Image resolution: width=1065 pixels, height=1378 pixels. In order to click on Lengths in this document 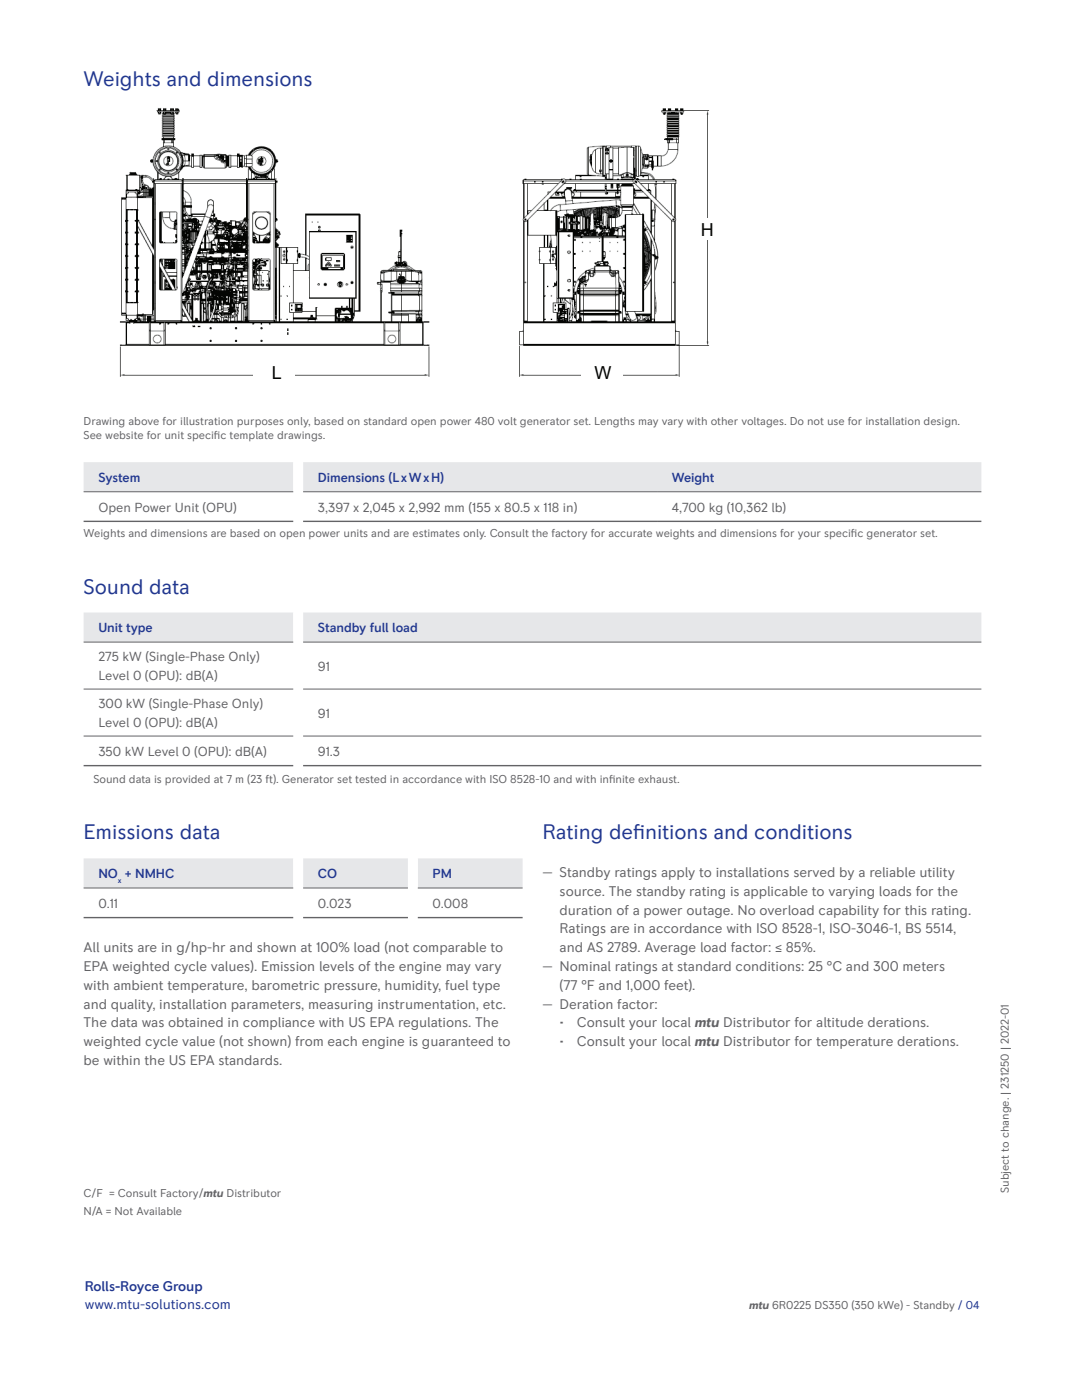, I will do `click(615, 422)`.
